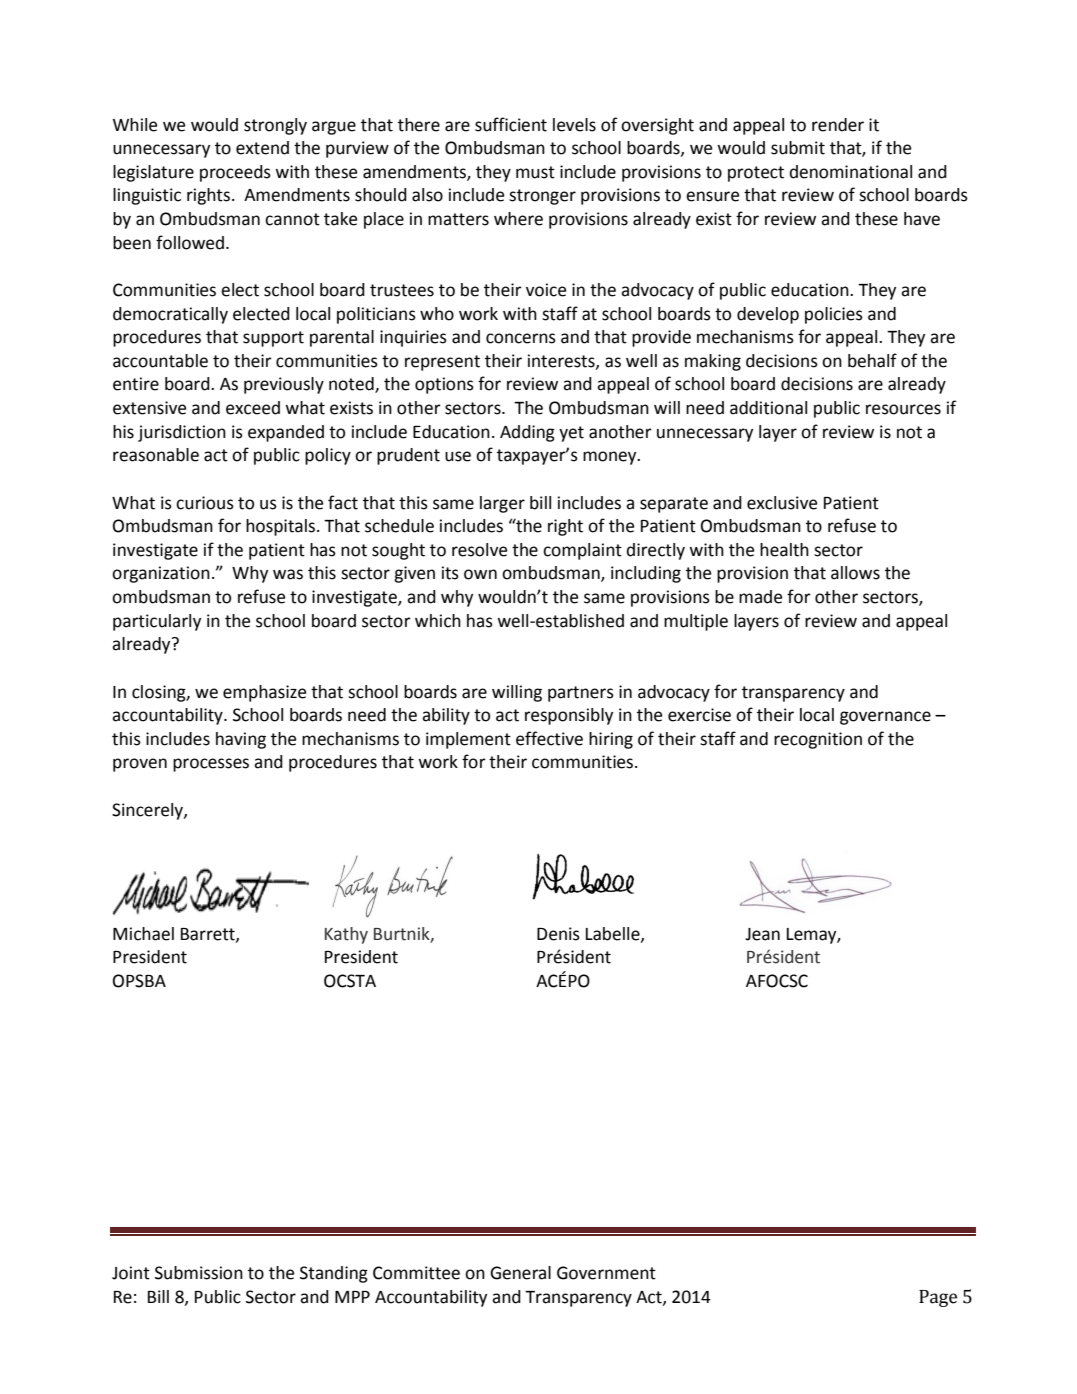 The image size is (1077, 1394). What do you see at coordinates (209, 935) in the page?
I see `Barrett` at bounding box center [209, 935].
